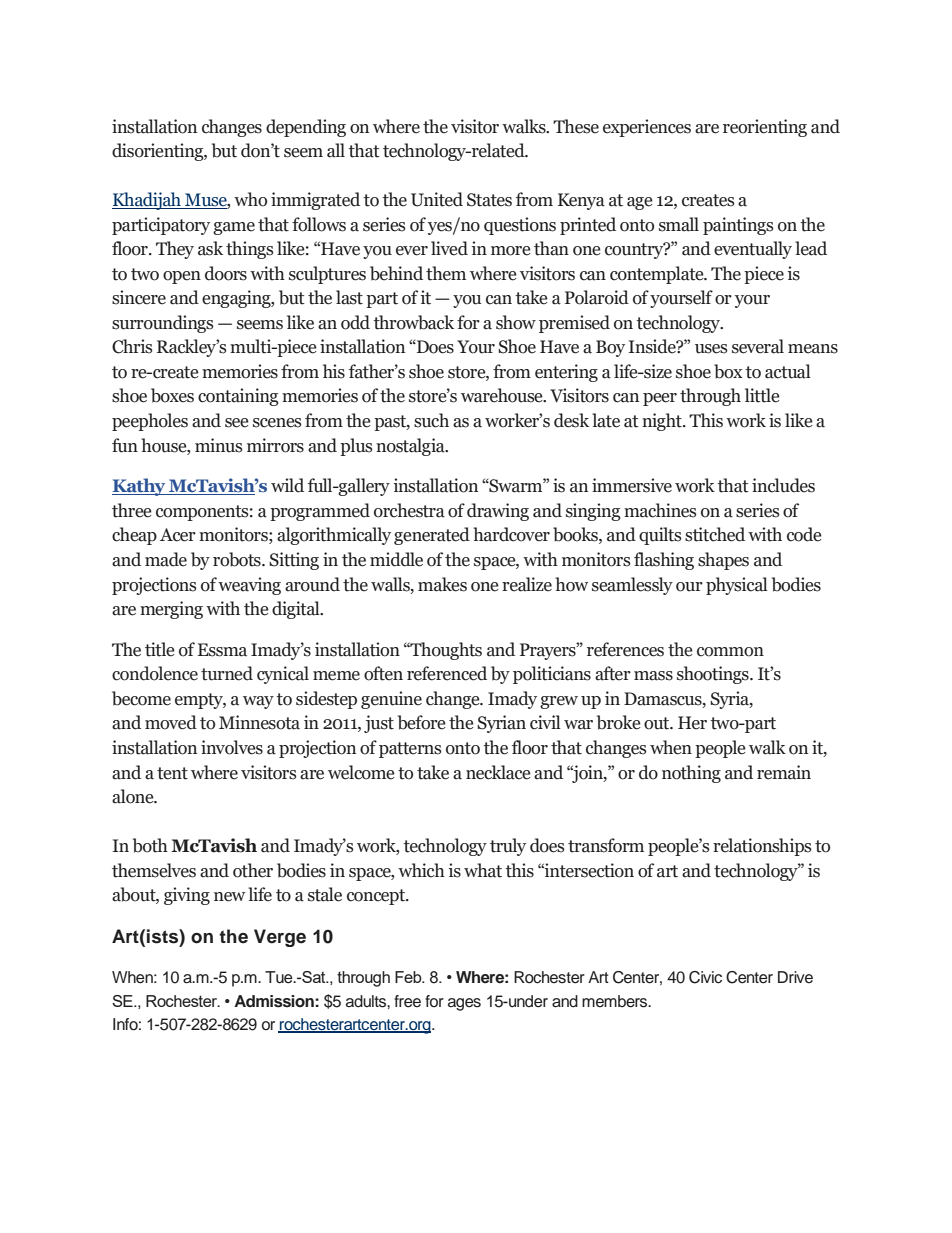 The height and width of the document is (1233, 952). Describe the element at coordinates (250, 199) in the document. I see `who` at that location.
